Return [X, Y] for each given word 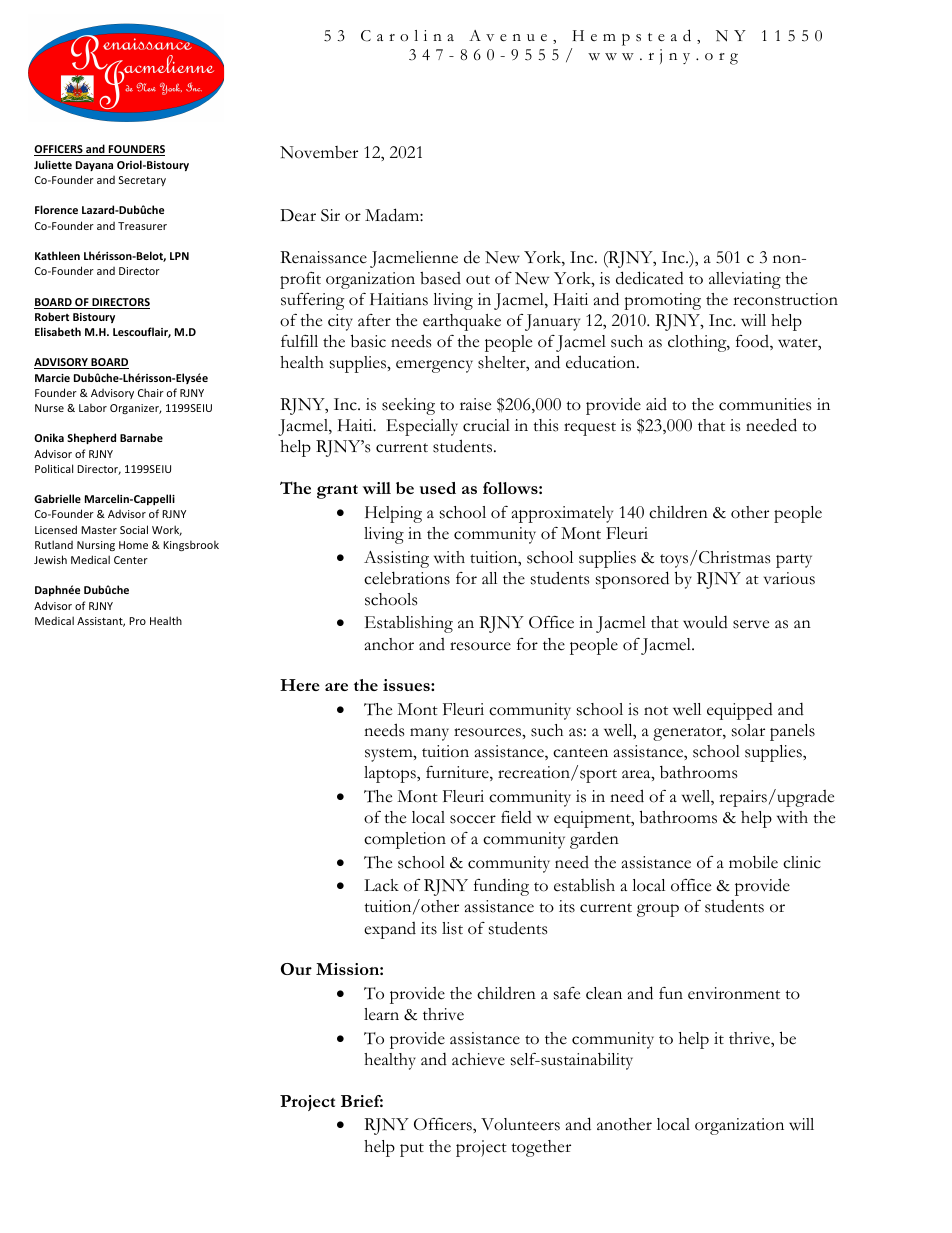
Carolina [407, 36]
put [412, 1150]
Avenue [508, 36]
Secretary [142, 181]
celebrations [407, 578]
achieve [478, 1059]
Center [131, 560]
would [705, 622]
